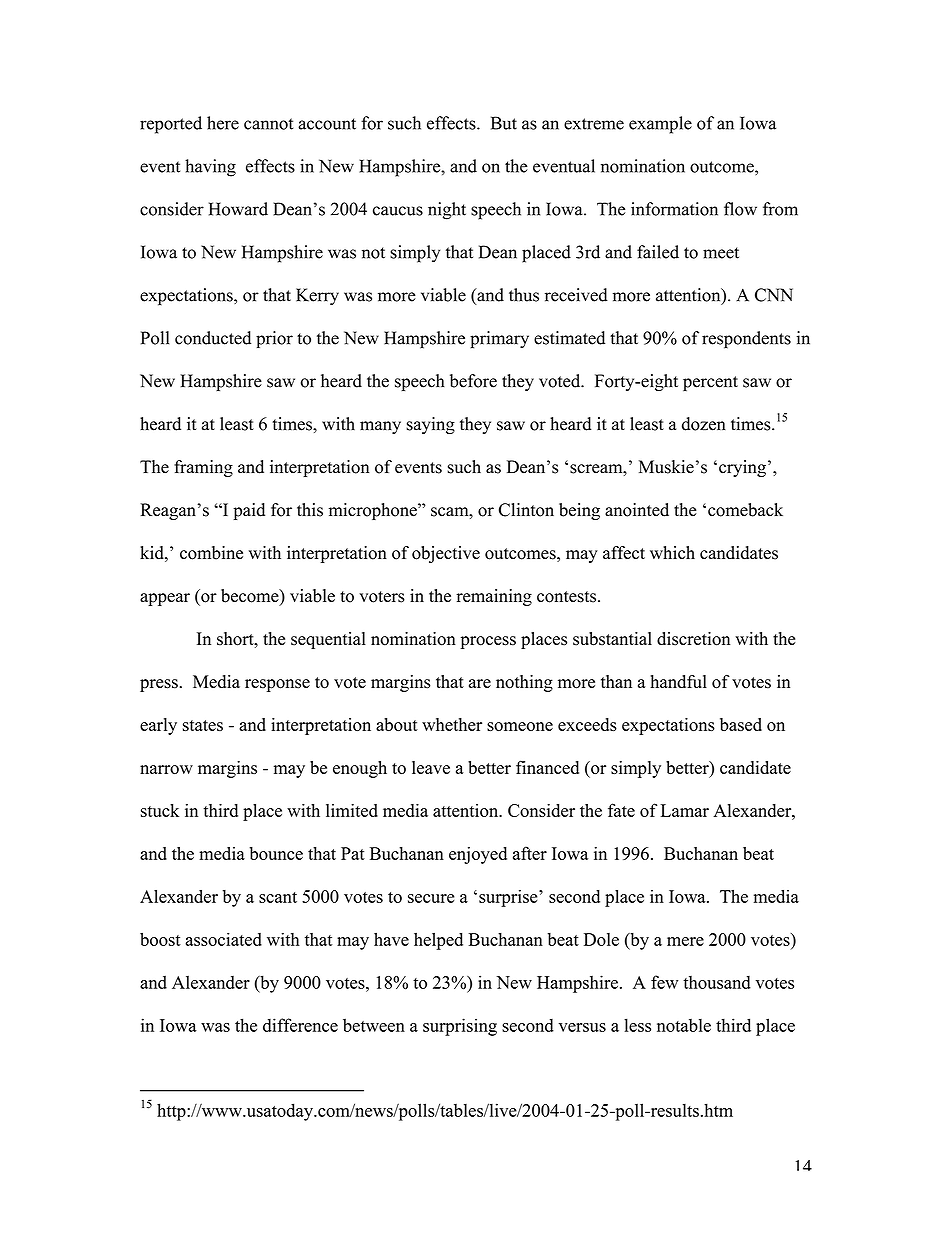 The image size is (952, 1233). I want to click on based, so click(741, 724).
